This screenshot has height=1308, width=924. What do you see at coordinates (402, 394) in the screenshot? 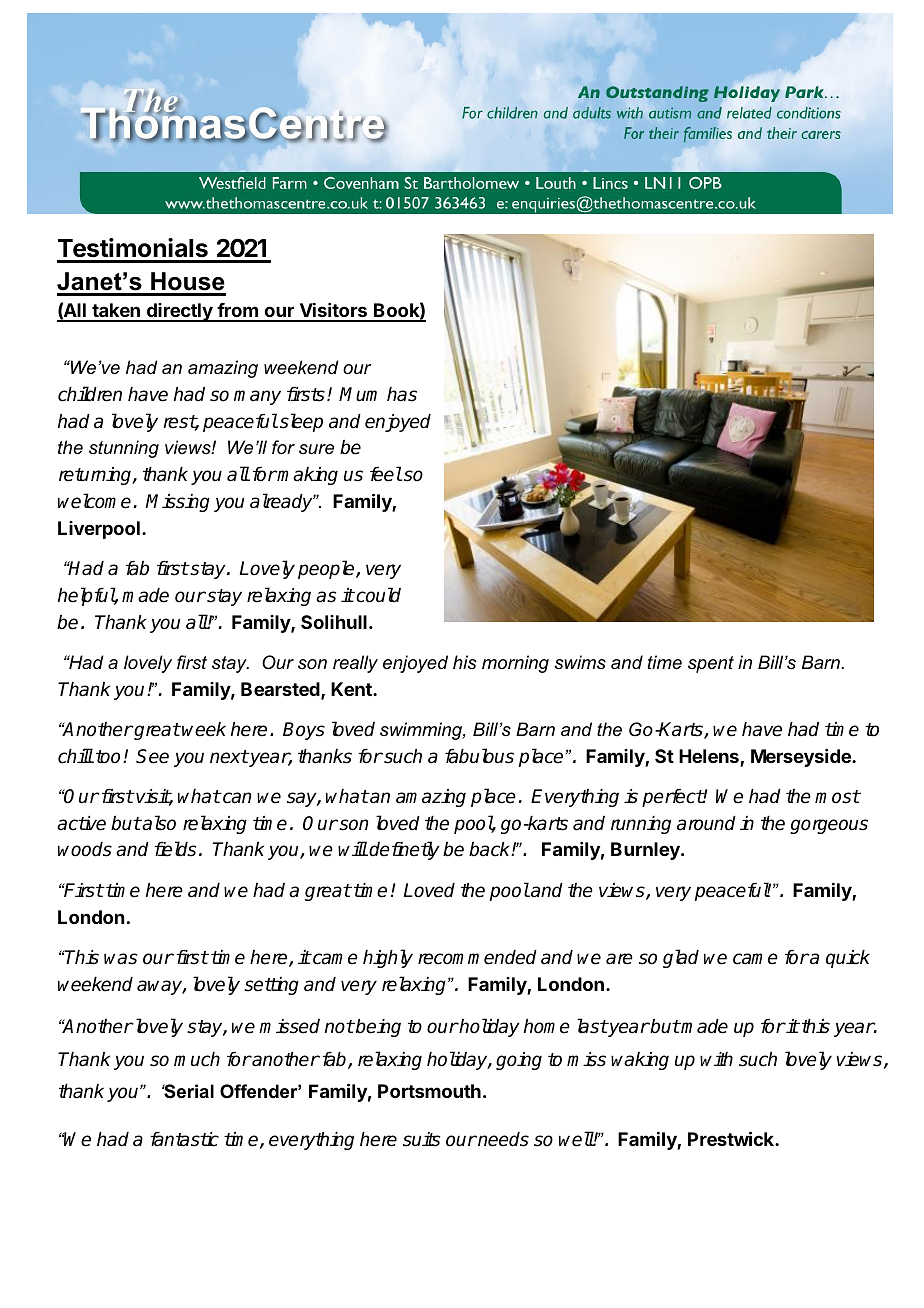
I see `has` at bounding box center [402, 394].
